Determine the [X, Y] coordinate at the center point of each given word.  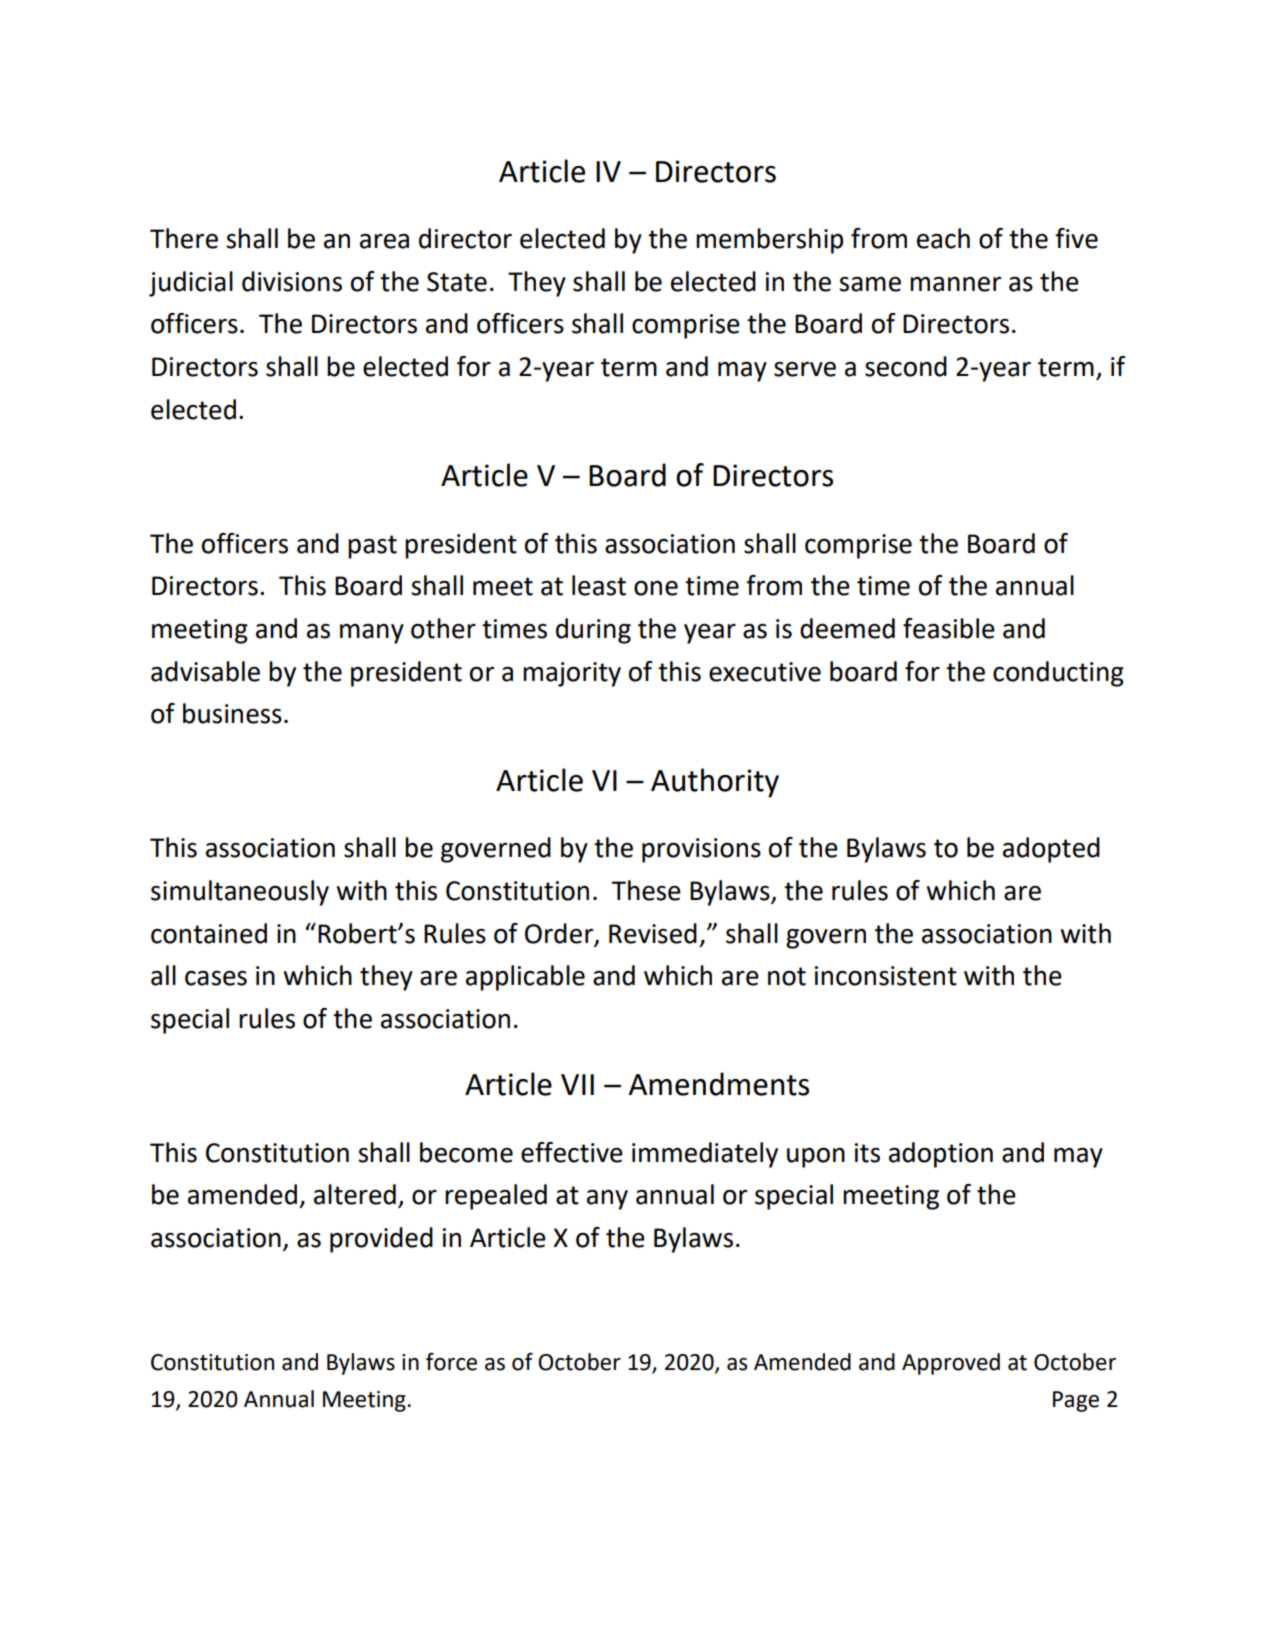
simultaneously [240, 893]
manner [955, 284]
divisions [292, 281]
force [451, 1361]
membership [769, 241]
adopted [1051, 850]
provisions [701, 850]
